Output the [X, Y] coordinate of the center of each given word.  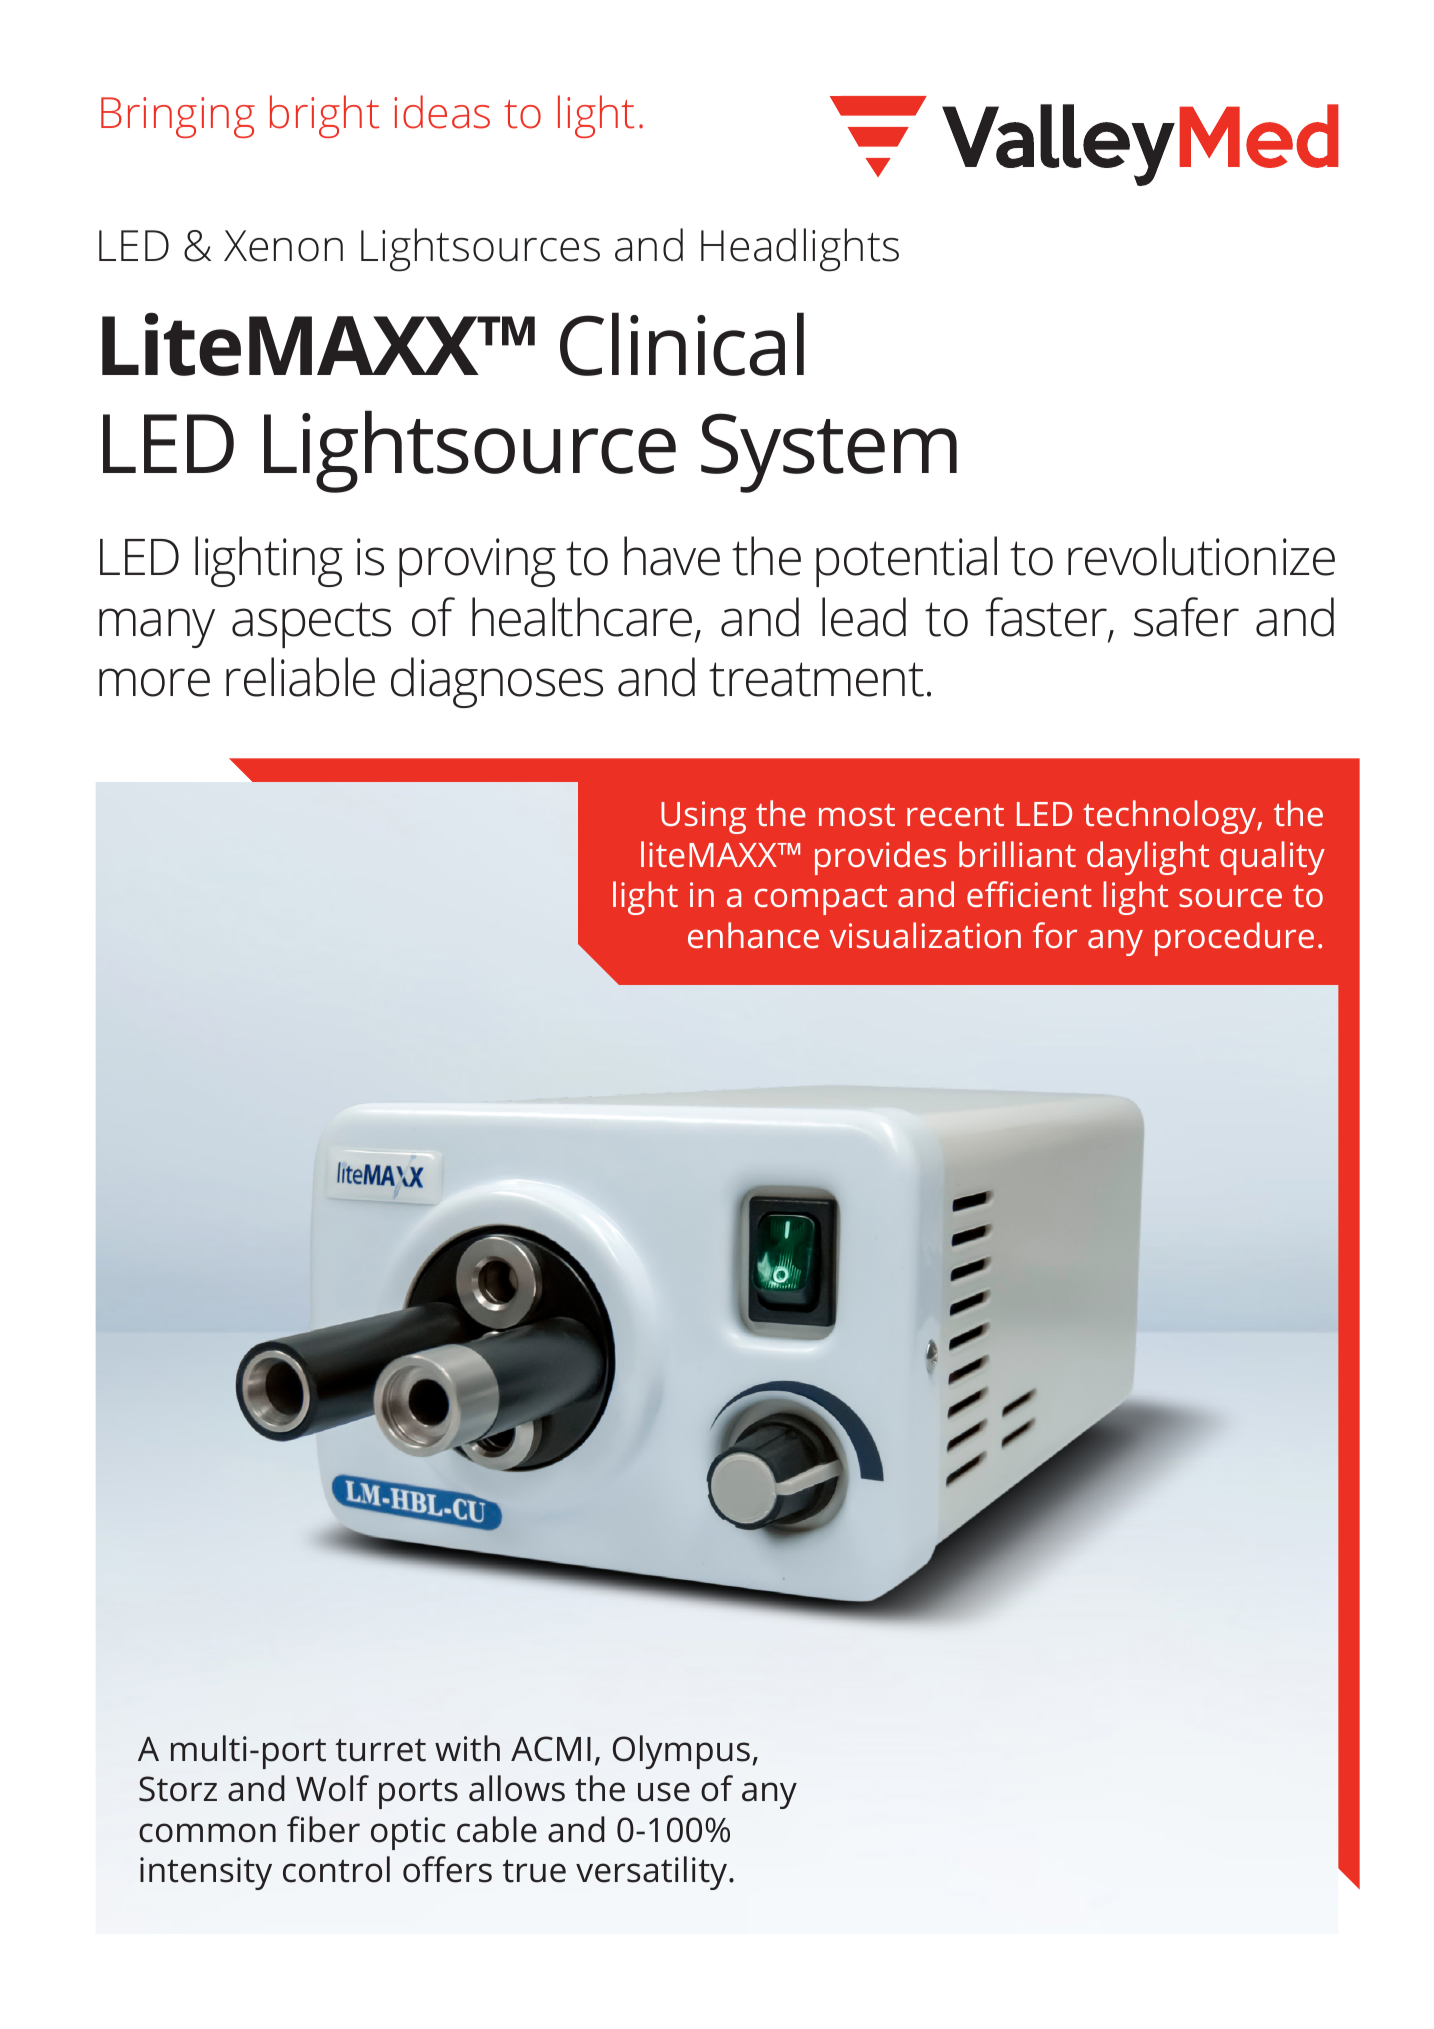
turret [380, 1750]
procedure [1234, 939]
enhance [753, 935]
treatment [816, 679]
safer [1186, 617]
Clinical [682, 344]
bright [324, 116]
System [829, 453]
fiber [323, 1829]
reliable [300, 677]
